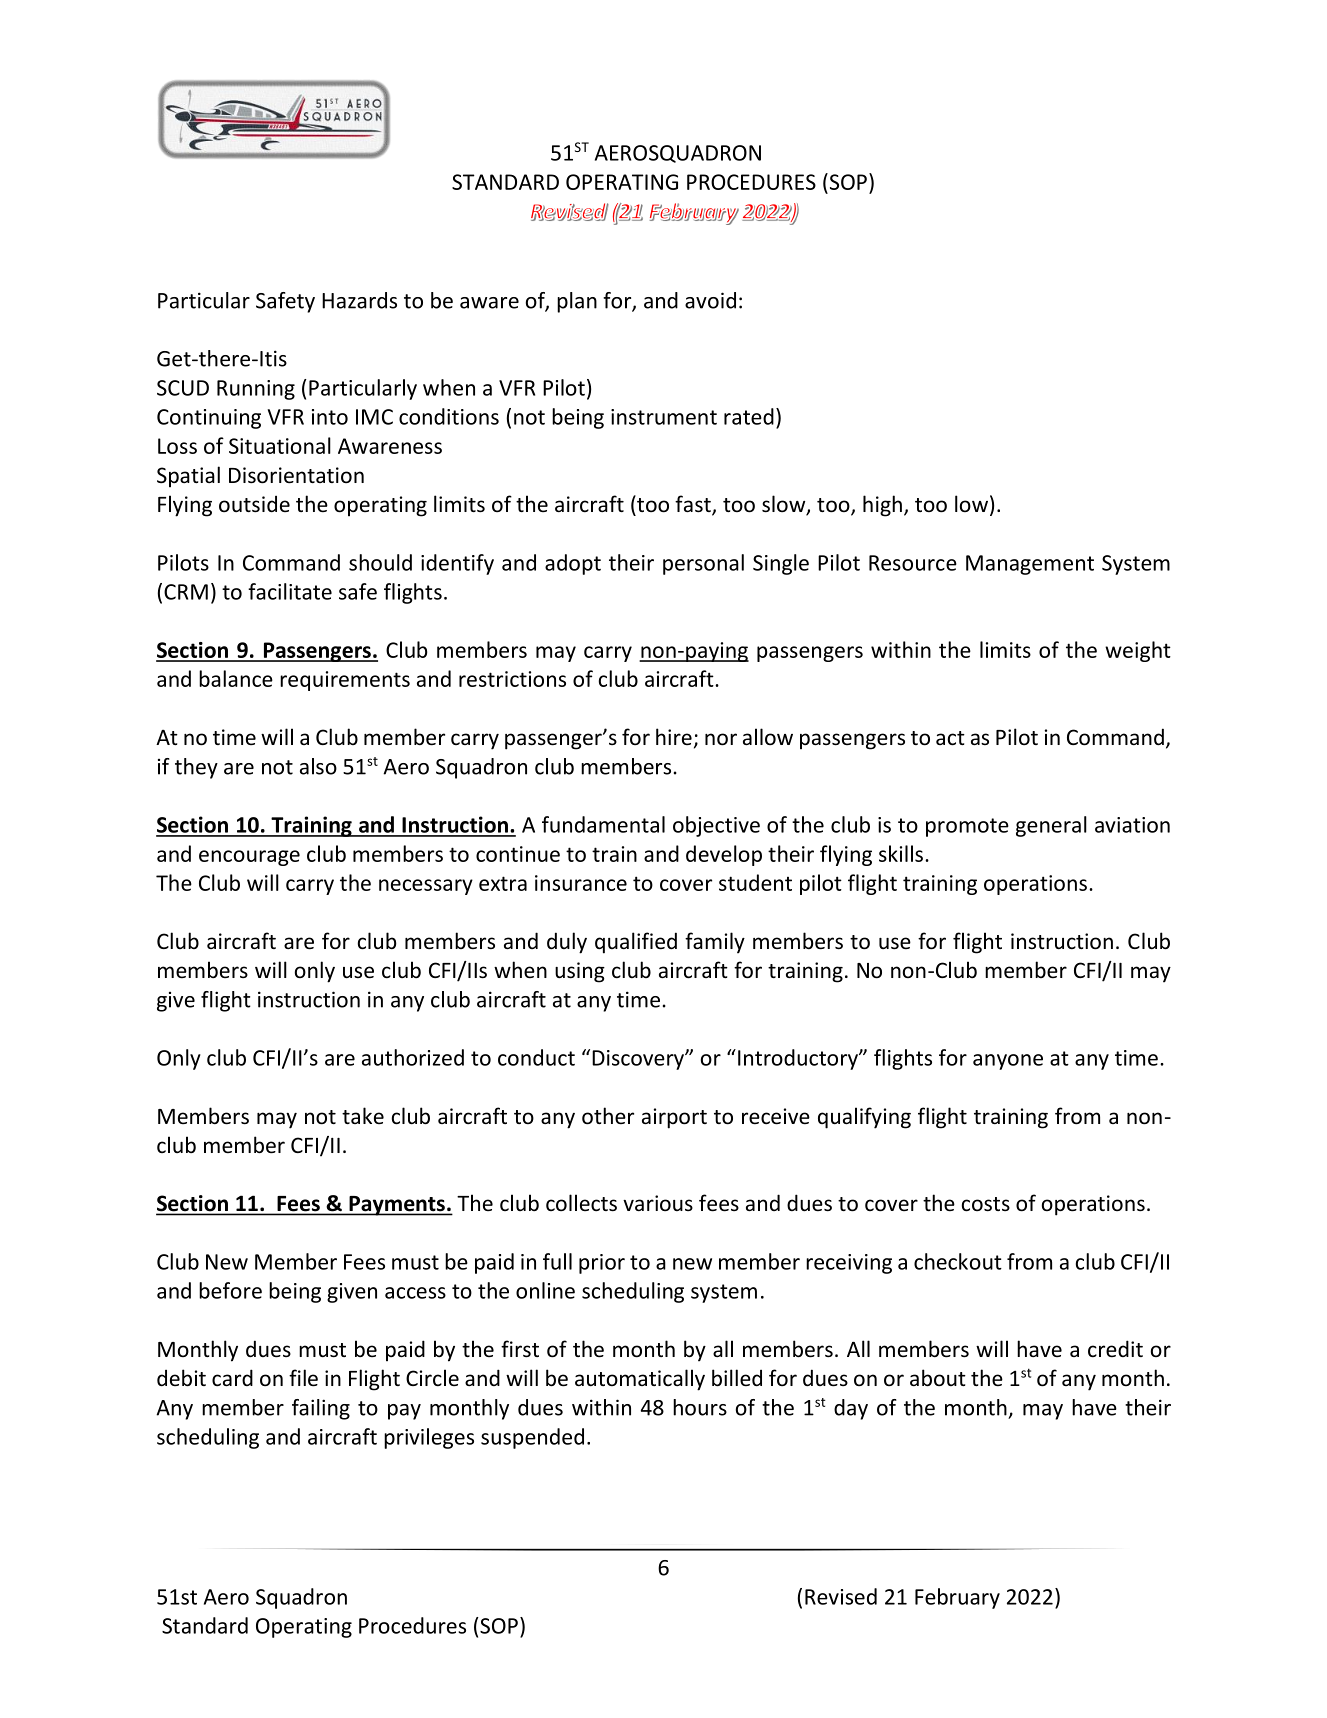 The width and height of the page is (1327, 1718). I want to click on high, so click(882, 506).
